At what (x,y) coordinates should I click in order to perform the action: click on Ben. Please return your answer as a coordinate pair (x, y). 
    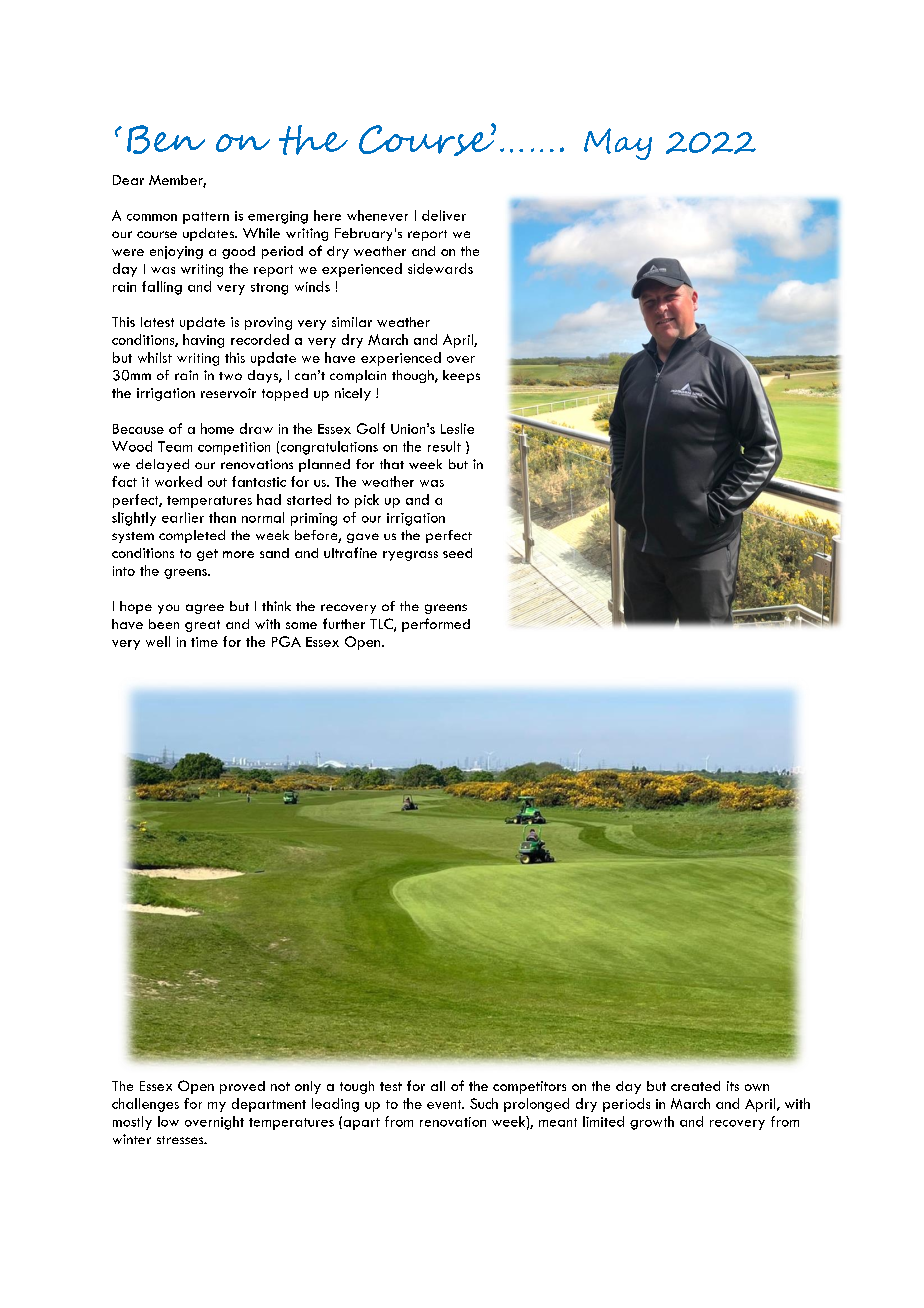
    Looking at the image, I should click on (166, 139).
